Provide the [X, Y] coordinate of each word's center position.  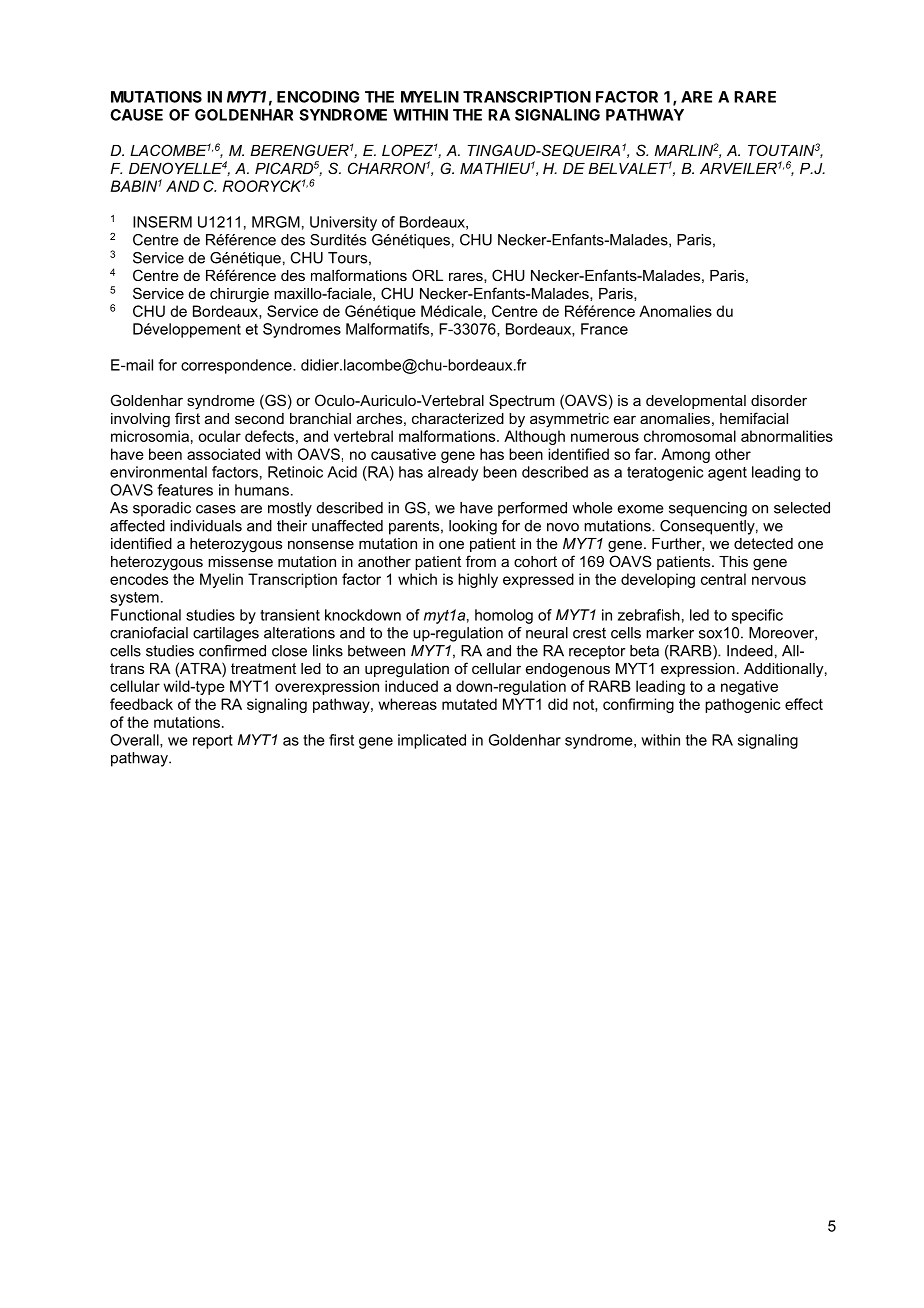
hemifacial [754, 418]
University [343, 223]
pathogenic [743, 705]
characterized [458, 418]
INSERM [162, 222]
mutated [469, 704]
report [213, 742]
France [604, 329]
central [723, 579]
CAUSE [136, 115]
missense [240, 561]
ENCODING [318, 97]
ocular [219, 436]
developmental [696, 402]
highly [478, 580]
